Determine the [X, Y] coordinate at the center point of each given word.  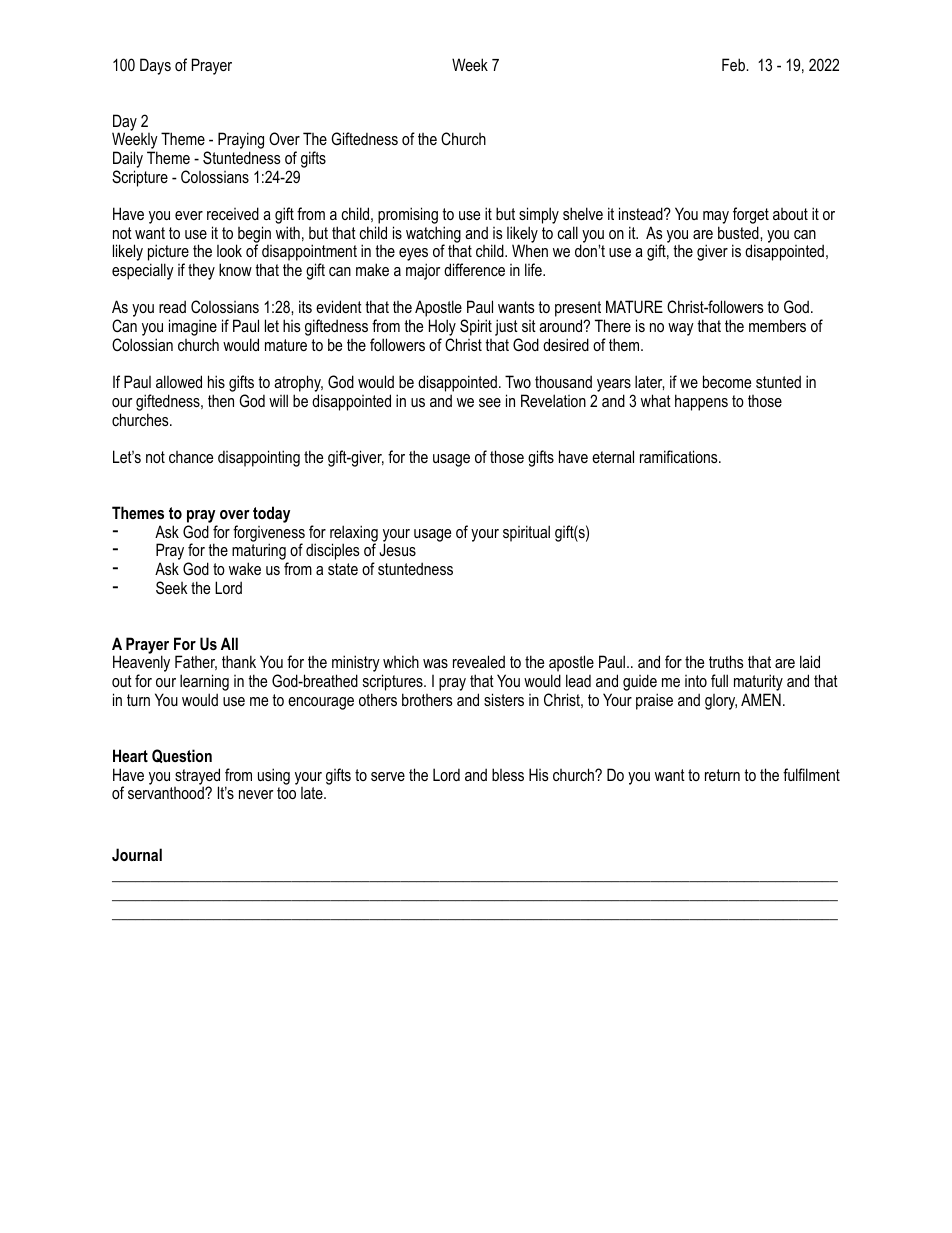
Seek [172, 587]
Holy [443, 329]
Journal [137, 854]
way [681, 329]
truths [726, 661]
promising [408, 217]
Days [155, 66]
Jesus [397, 549]
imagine [193, 329]
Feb [734, 64]
